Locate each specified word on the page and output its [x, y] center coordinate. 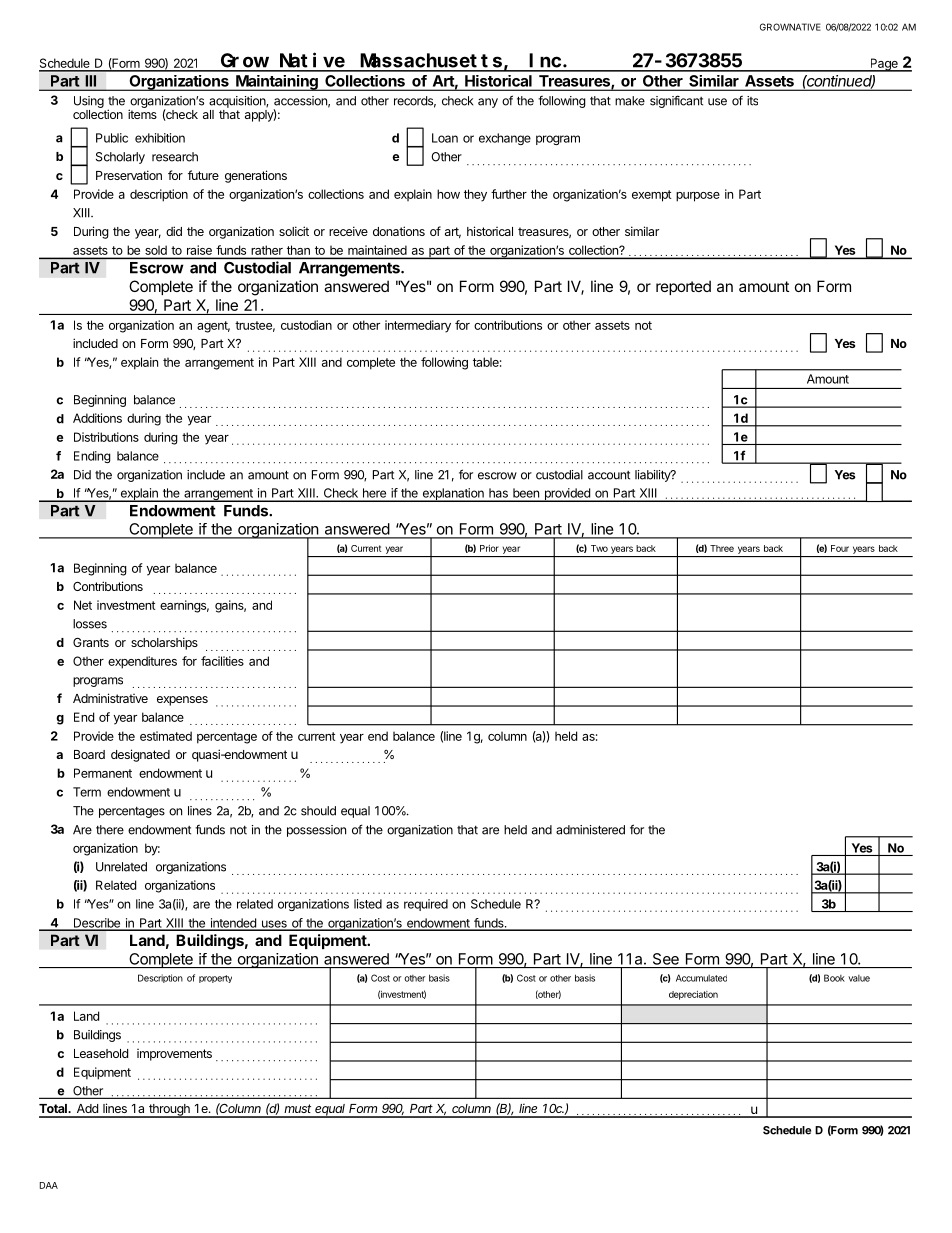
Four [840, 548]
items [142, 114]
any [488, 103]
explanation [453, 495]
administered [590, 830]
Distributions [106, 437]
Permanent [103, 773]
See [666, 959]
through [169, 1111]
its [752, 101]
